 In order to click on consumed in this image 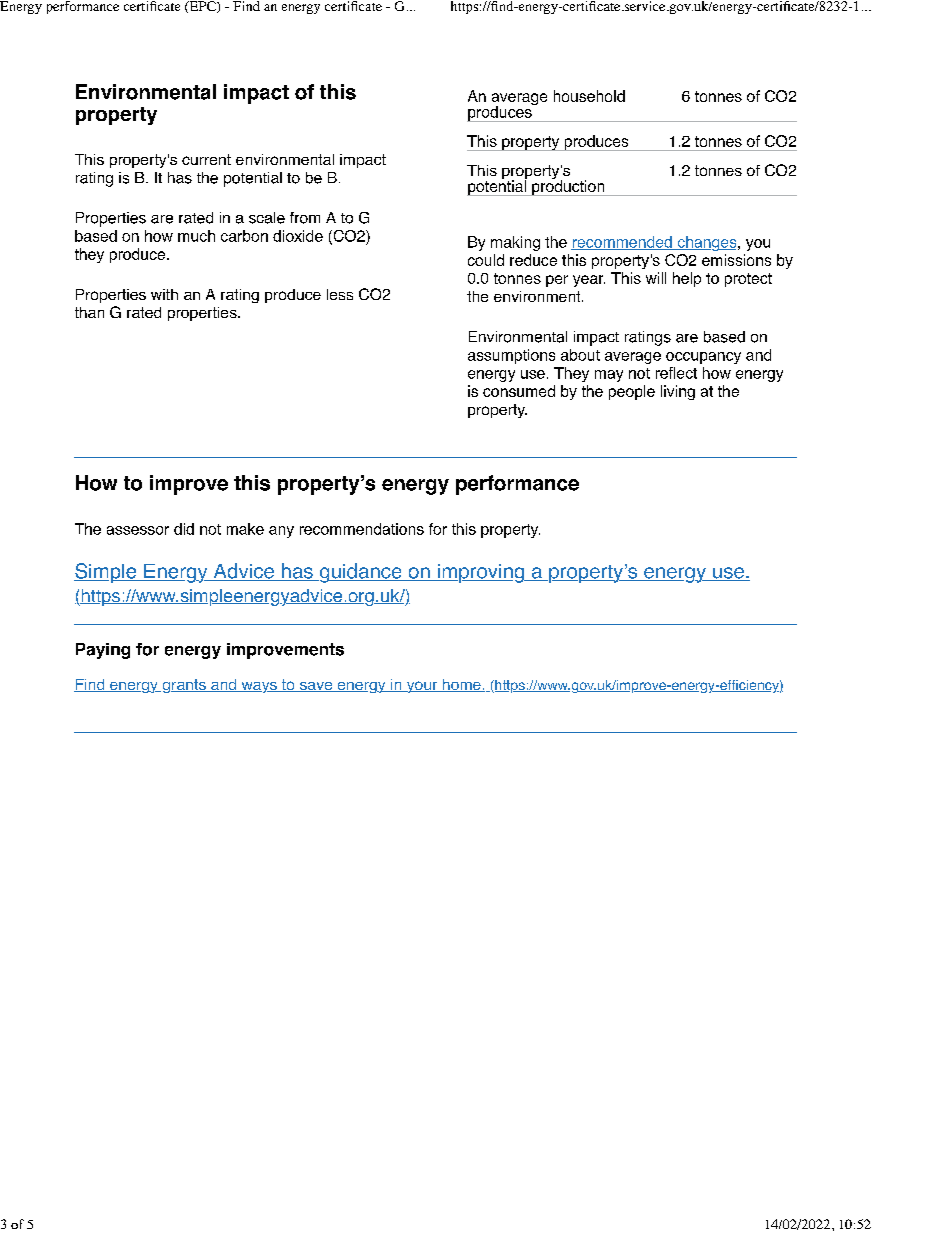, I will do `click(519, 391)`.
